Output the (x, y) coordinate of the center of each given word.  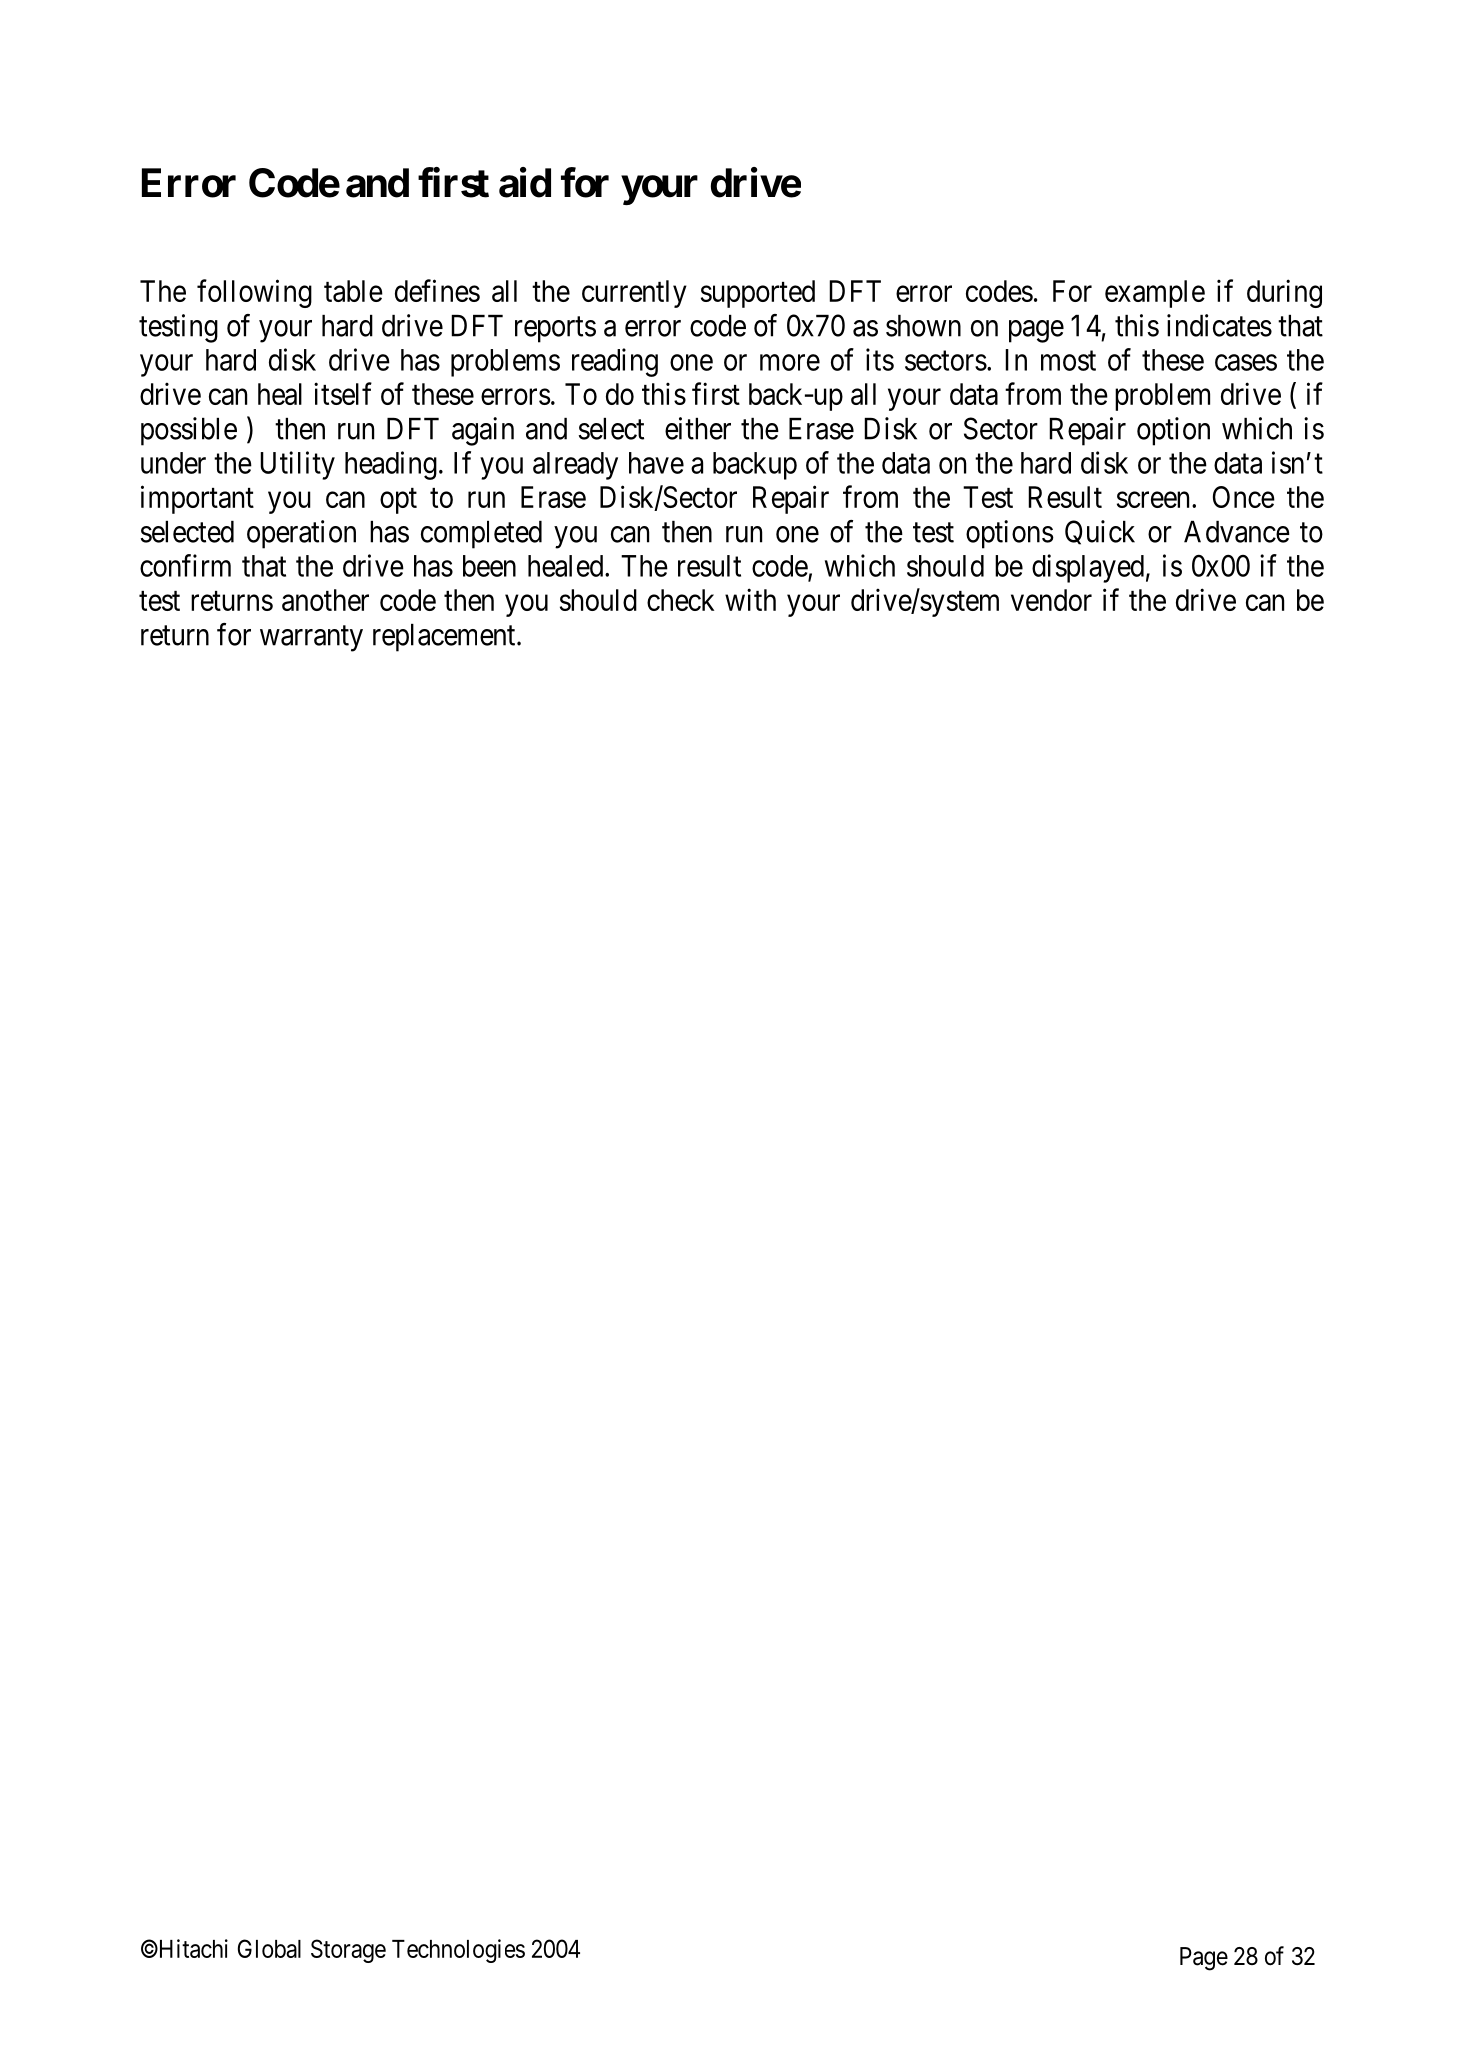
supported (758, 294)
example (1155, 294)
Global (269, 1948)
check (680, 600)
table (353, 291)
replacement (445, 638)
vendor (1051, 600)
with (750, 599)
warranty (311, 639)
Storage (348, 1951)
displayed (1088, 568)
